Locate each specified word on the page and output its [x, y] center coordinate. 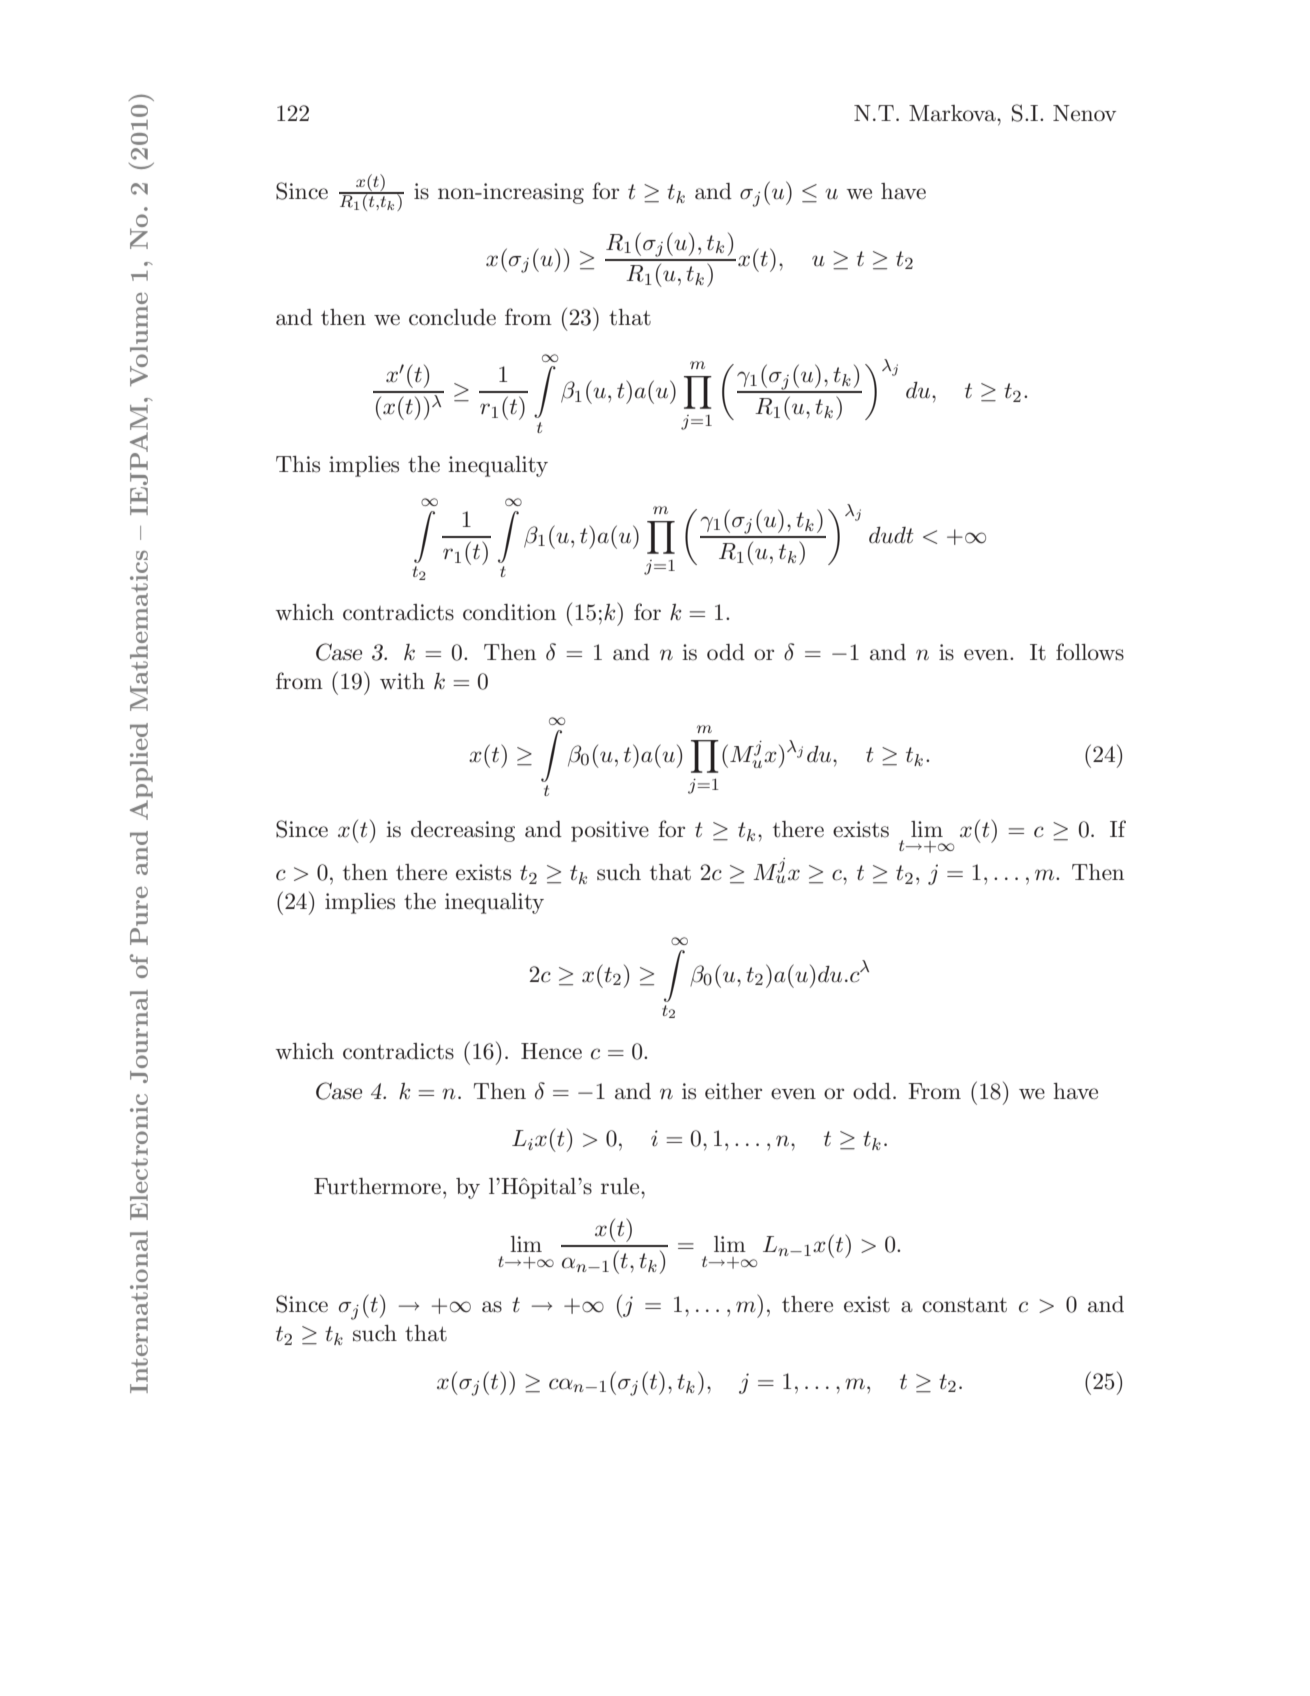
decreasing [463, 831]
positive [610, 831]
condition [509, 612]
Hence [551, 1051]
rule [621, 1186]
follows [1090, 652]
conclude [452, 317]
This [298, 464]
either [733, 1091]
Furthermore [377, 1186]
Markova [953, 113]
